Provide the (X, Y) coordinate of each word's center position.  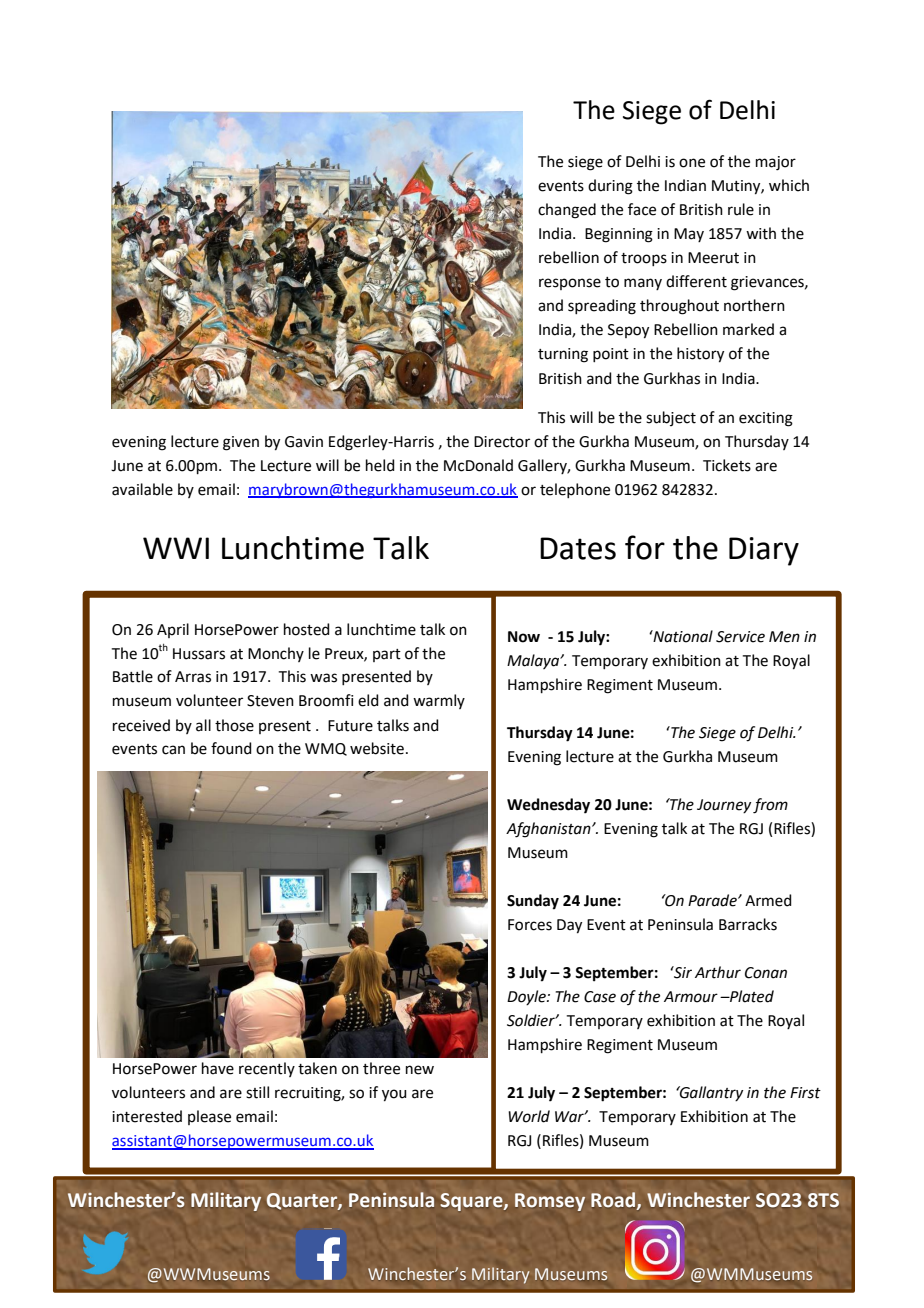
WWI (176, 548)
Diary (764, 551)
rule (741, 209)
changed (567, 211)
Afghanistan (549, 830)
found (231, 748)
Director (502, 442)
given (241, 443)
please (209, 1117)
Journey (724, 806)
